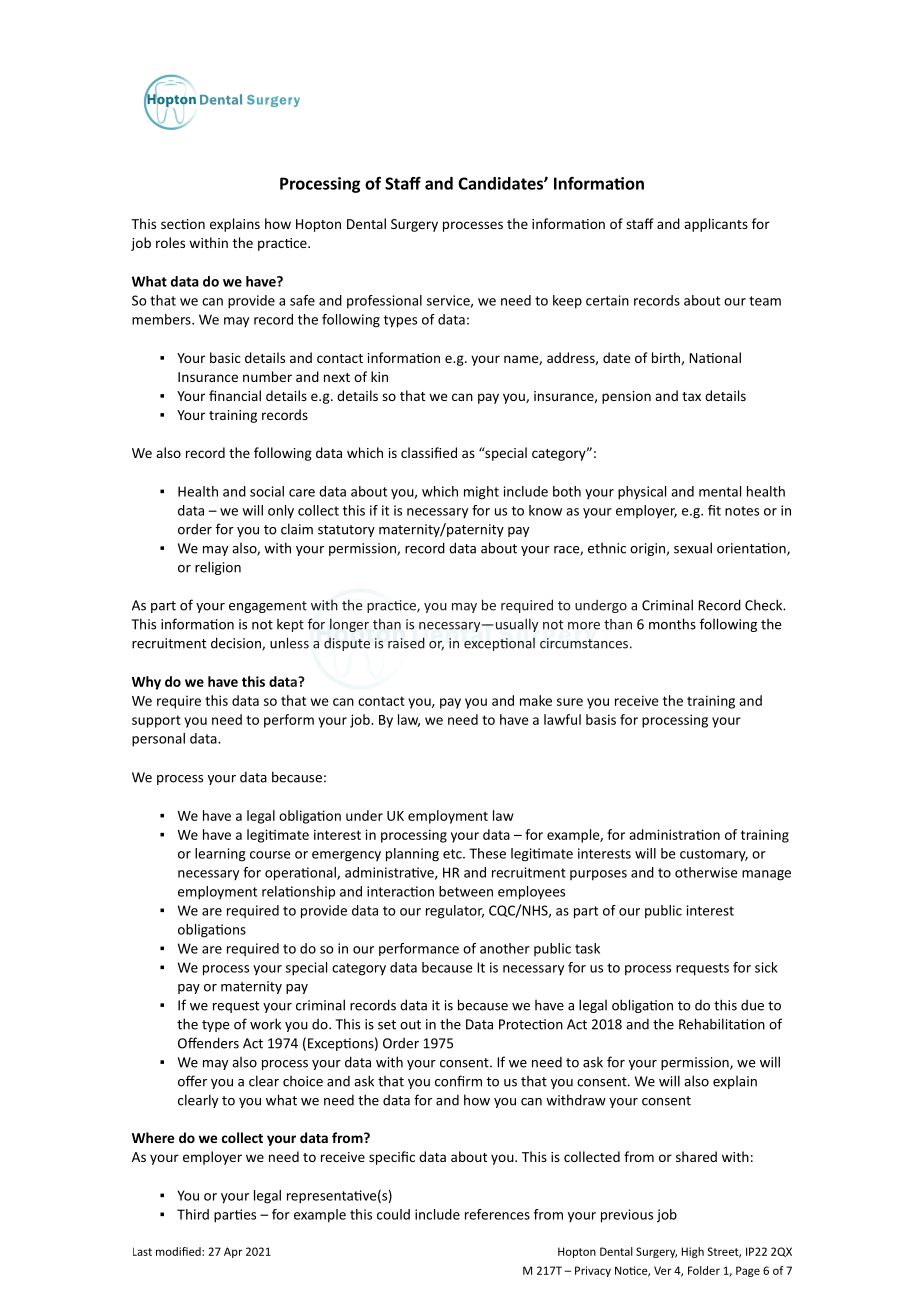  What do you see at coordinates (170, 242) in the document?
I see `roles` at bounding box center [170, 242].
